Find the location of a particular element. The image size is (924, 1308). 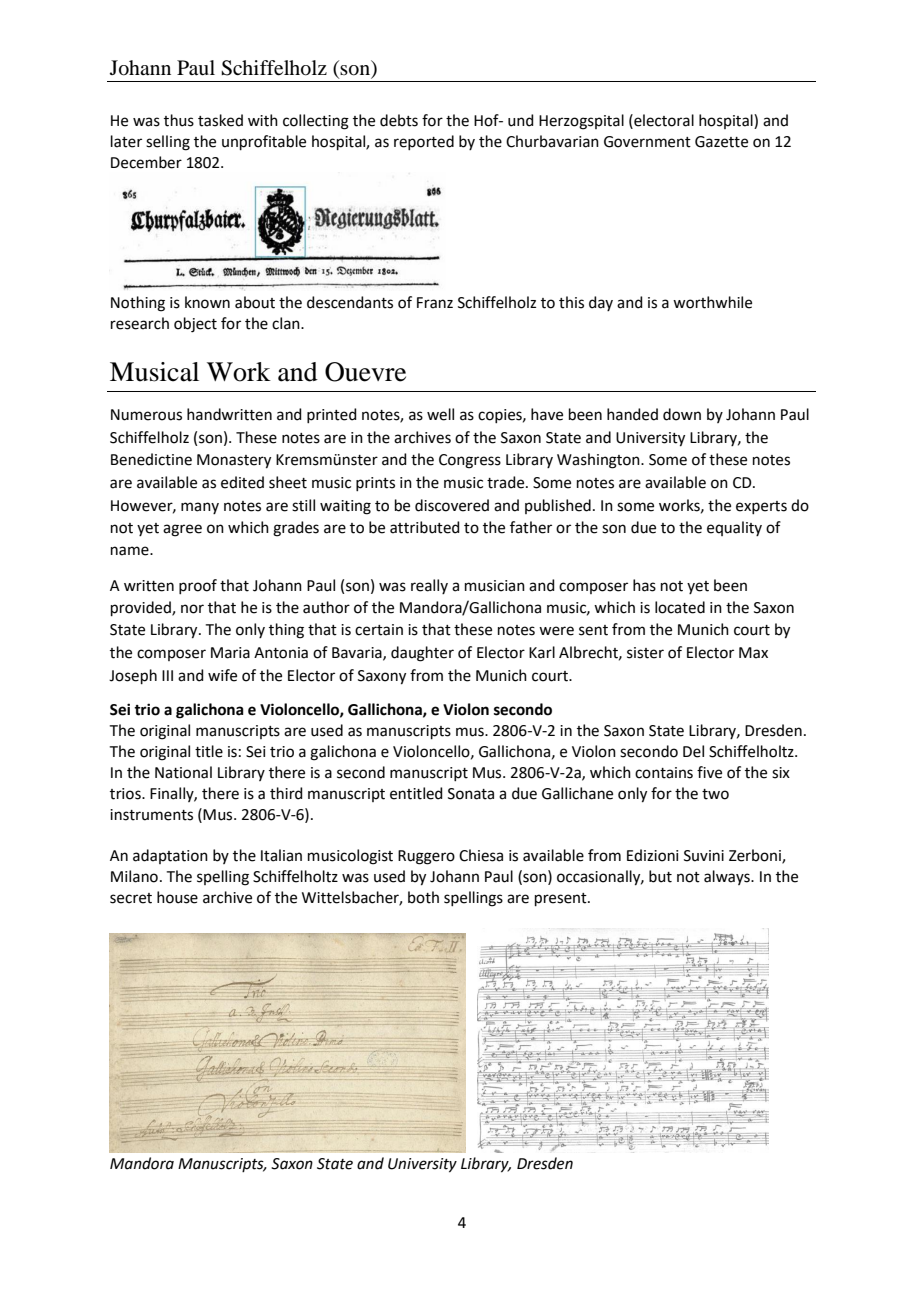

selling is located at coordinates (168, 143).
